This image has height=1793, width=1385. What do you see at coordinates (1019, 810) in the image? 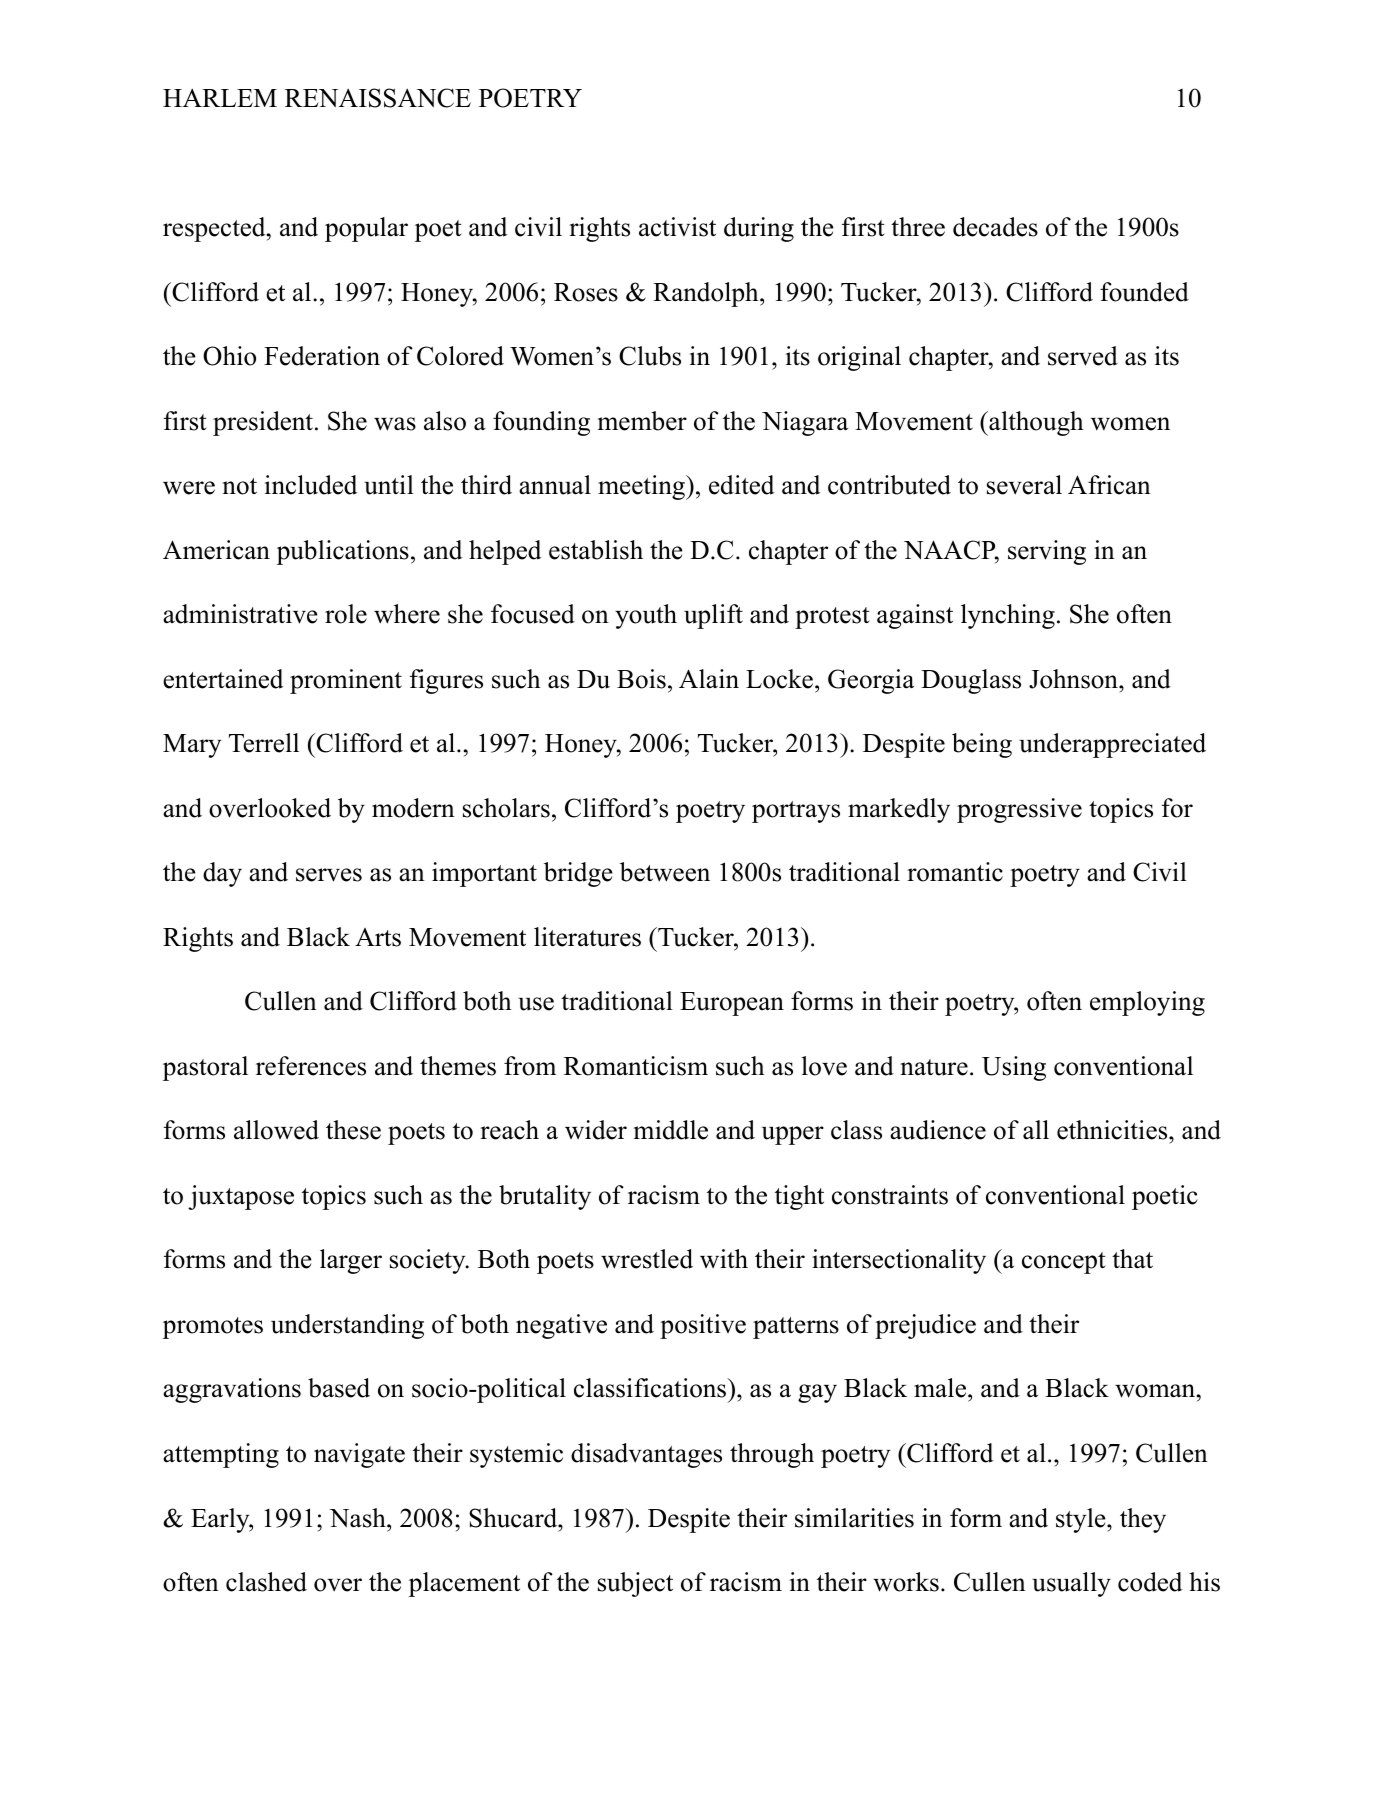
I see `progressive` at bounding box center [1019, 810].
